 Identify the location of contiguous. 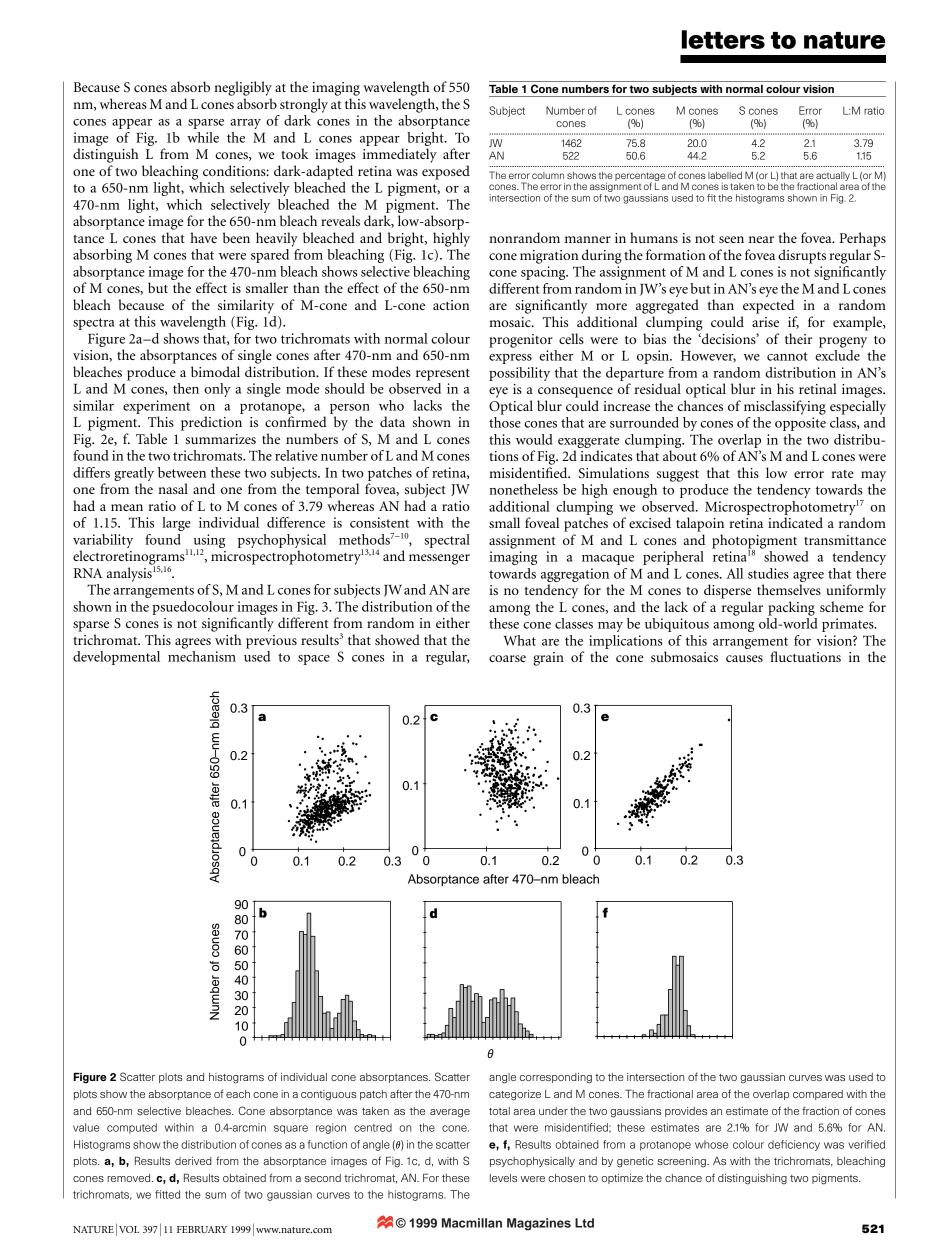
(329, 1095).
